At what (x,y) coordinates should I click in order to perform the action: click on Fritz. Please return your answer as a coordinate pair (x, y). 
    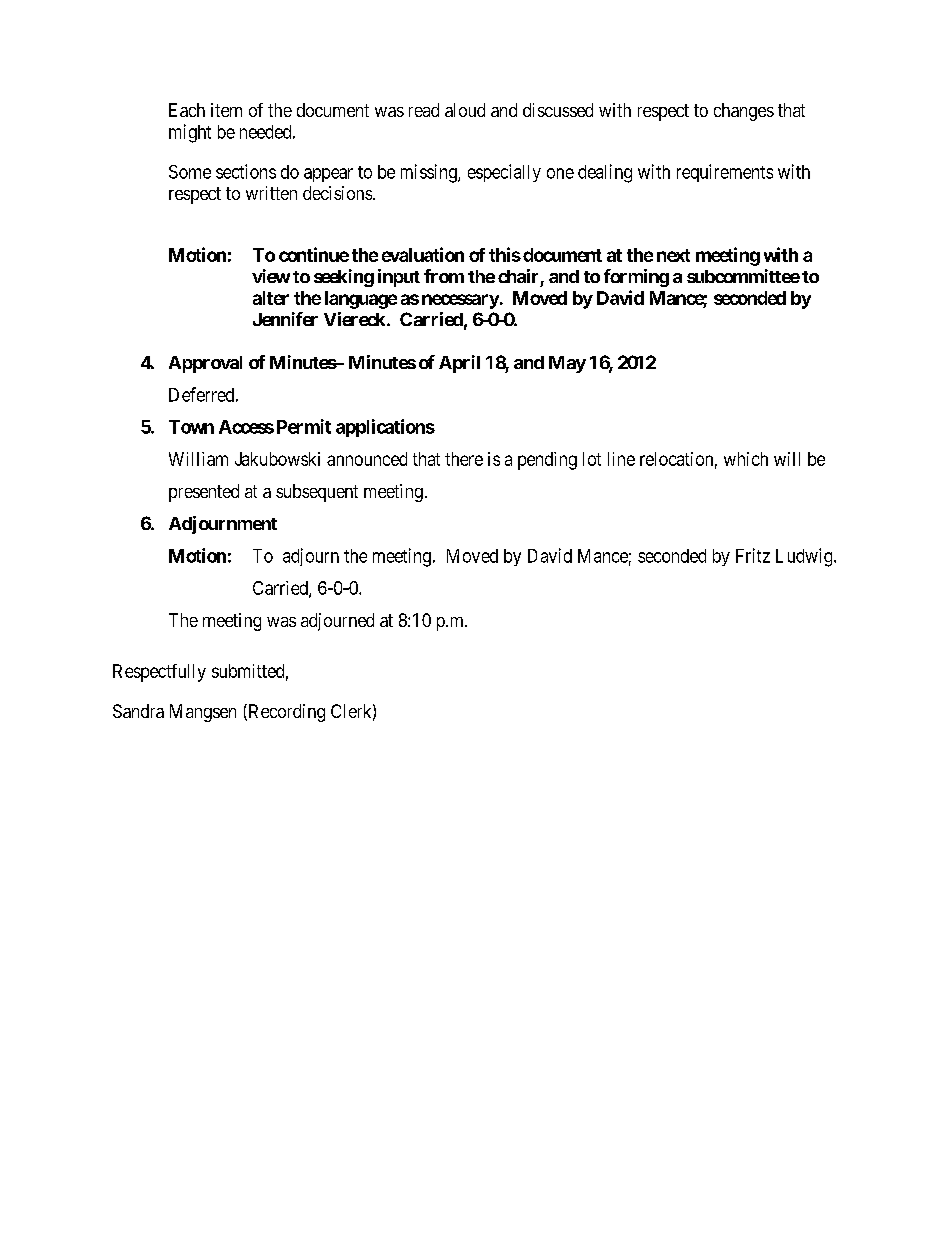
    Looking at the image, I should click on (753, 555).
